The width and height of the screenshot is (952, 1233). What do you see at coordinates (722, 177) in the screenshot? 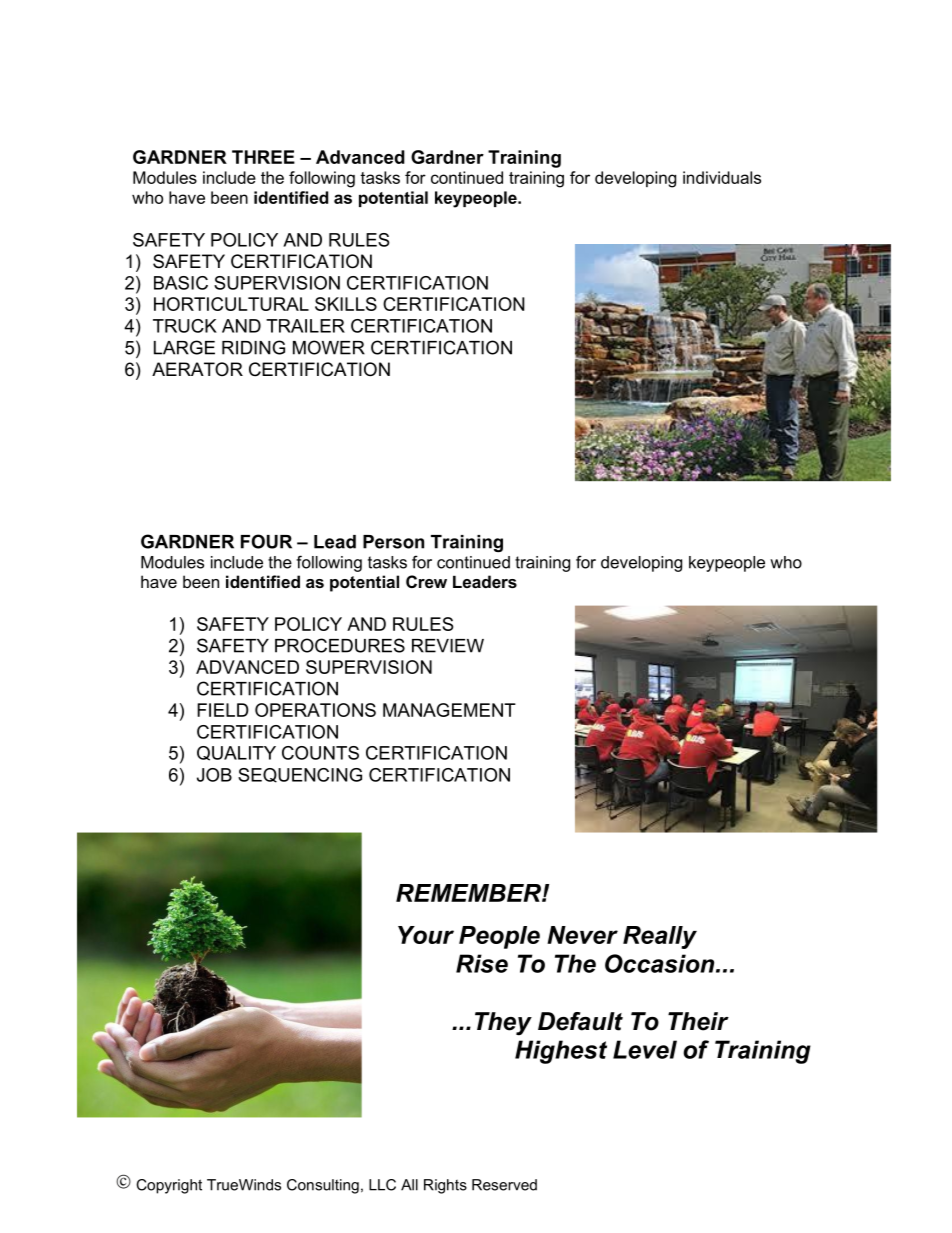
I see `individuals` at bounding box center [722, 177].
